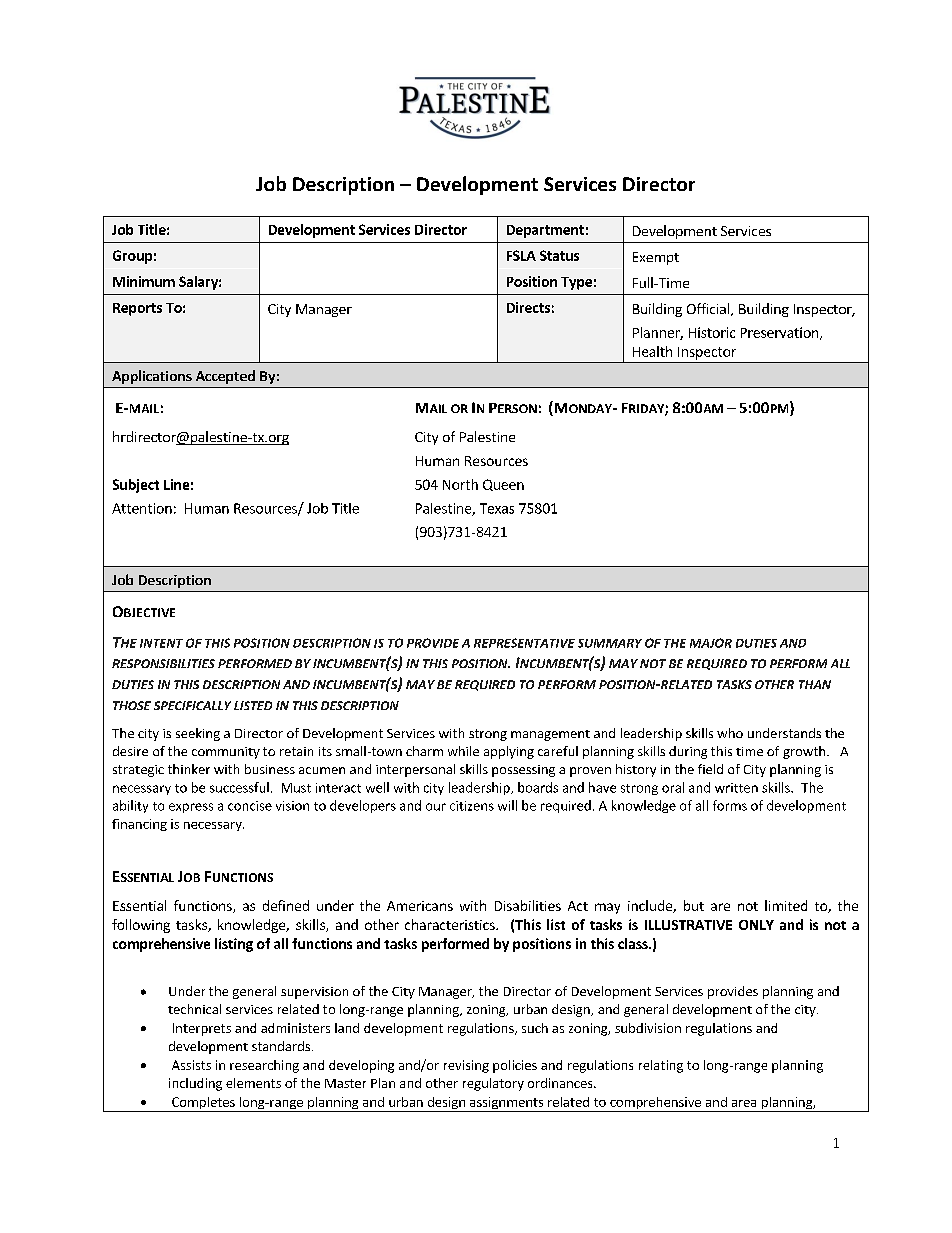 The image size is (952, 1233). Describe the element at coordinates (195, 1084) in the screenshot. I see `including` at that location.
